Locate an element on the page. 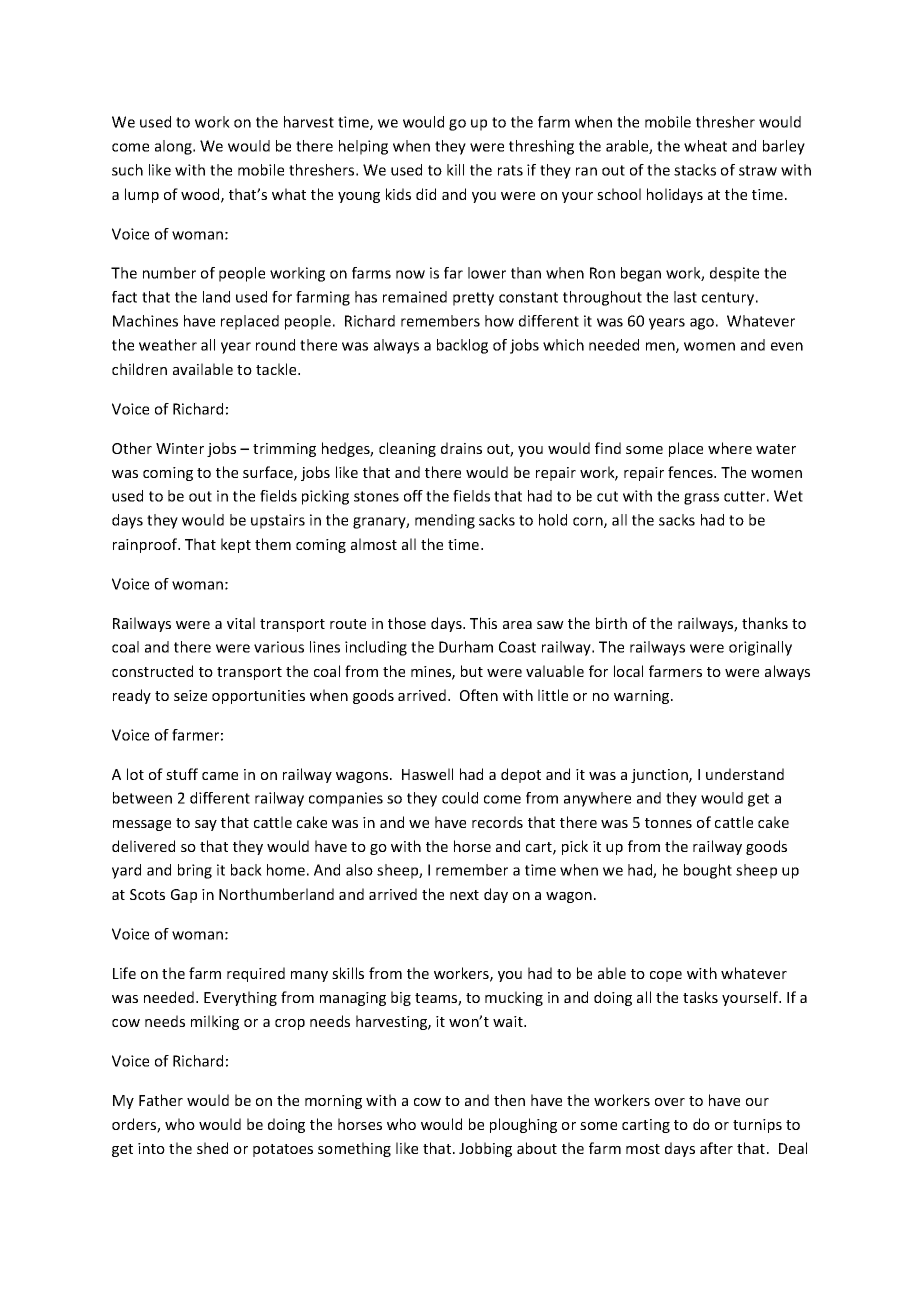 This document has height=1308, width=924. lump is located at coordinates (142, 195).
